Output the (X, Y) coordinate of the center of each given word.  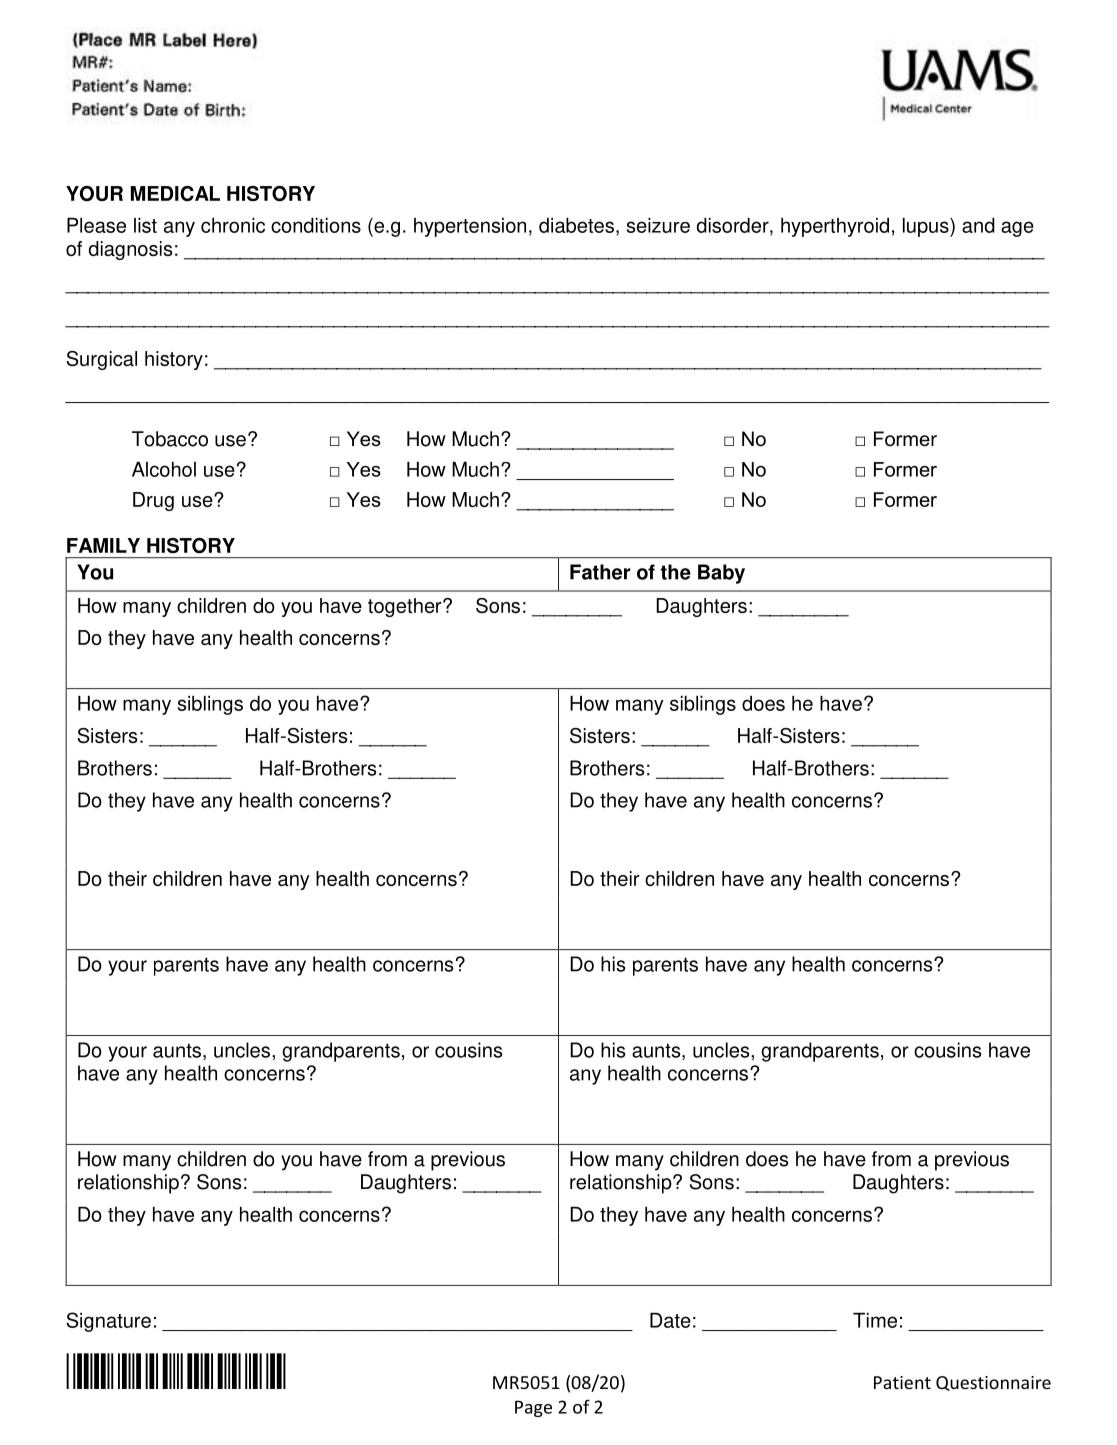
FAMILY (103, 545)
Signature (108, 1322)
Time (875, 1320)
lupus (927, 227)
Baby (721, 574)
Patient (902, 1382)
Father (600, 572)
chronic (233, 225)
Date (670, 1320)
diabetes (576, 225)
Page (533, 1408)
